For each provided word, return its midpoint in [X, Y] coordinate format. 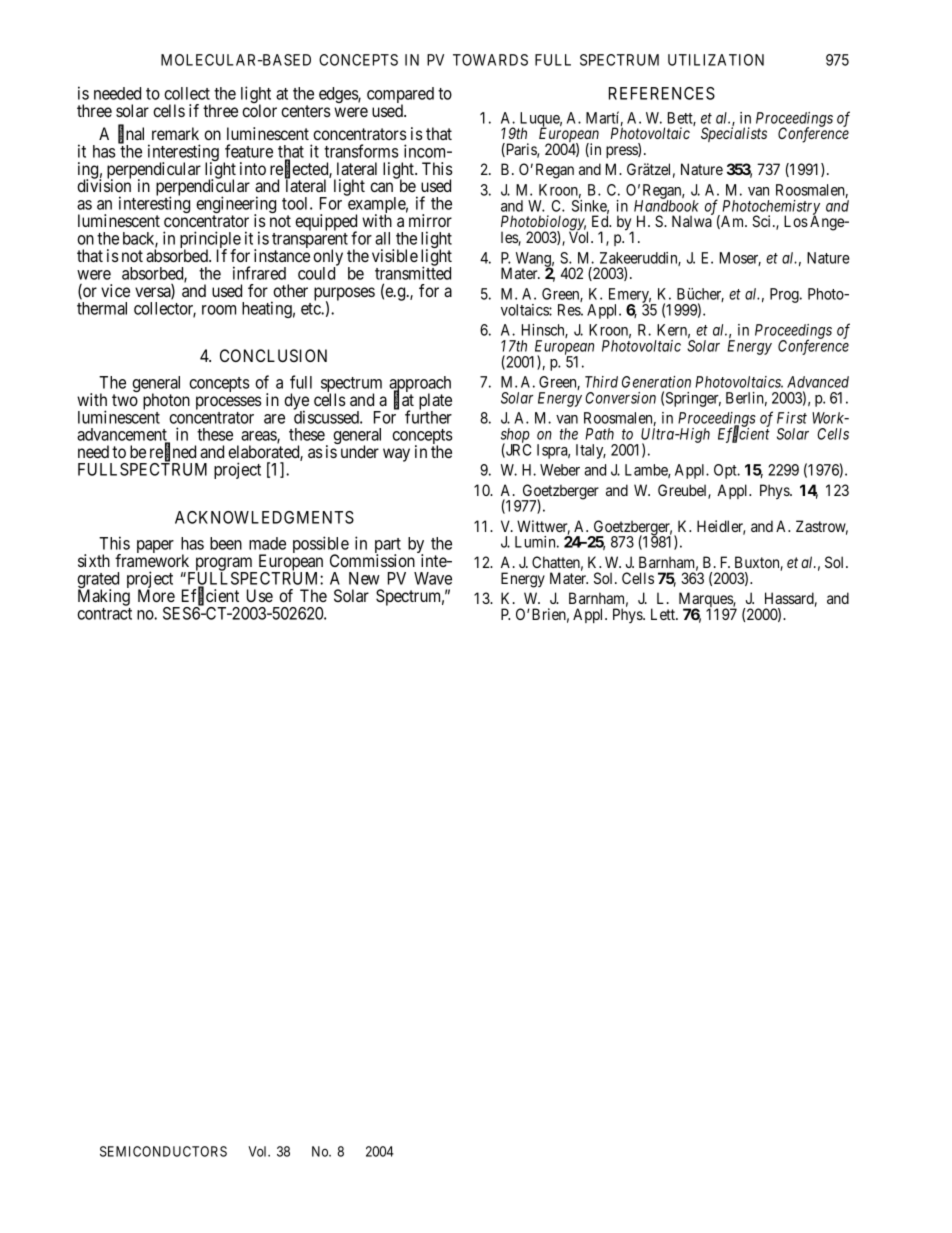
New [364, 578]
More [156, 595]
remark [175, 133]
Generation [656, 382]
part [388, 547]
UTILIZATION [716, 60]
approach [420, 385]
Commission [372, 560]
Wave [433, 578]
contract [104, 614]
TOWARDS [490, 60]
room [219, 310]
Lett [664, 614]
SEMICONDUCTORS [163, 1151]
